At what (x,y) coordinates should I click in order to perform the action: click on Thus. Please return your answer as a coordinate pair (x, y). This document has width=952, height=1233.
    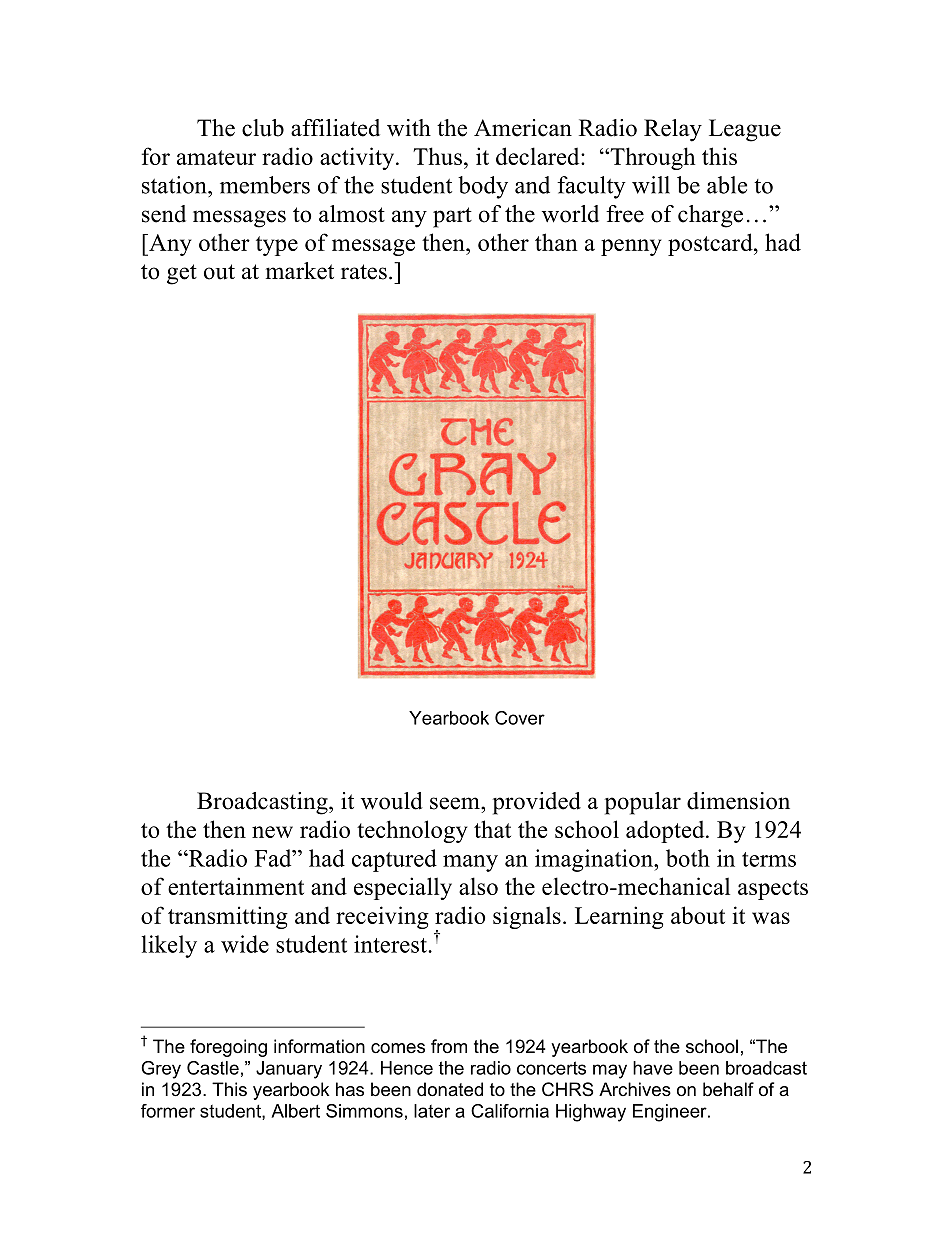
    Looking at the image, I should click on (437, 156).
